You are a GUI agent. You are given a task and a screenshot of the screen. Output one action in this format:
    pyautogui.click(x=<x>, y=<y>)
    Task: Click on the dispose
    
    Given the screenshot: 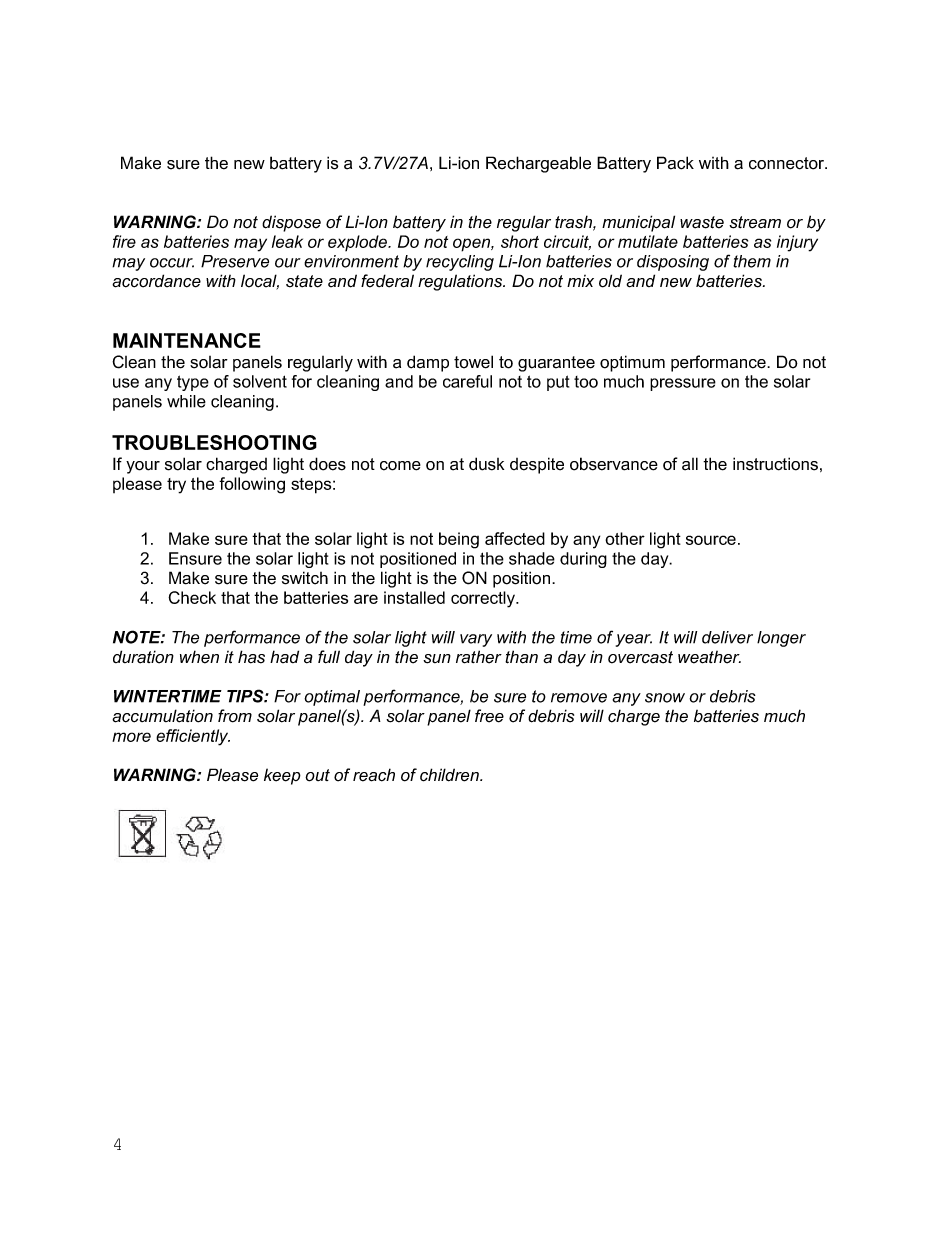 What is the action you would take?
    pyautogui.click(x=291, y=223)
